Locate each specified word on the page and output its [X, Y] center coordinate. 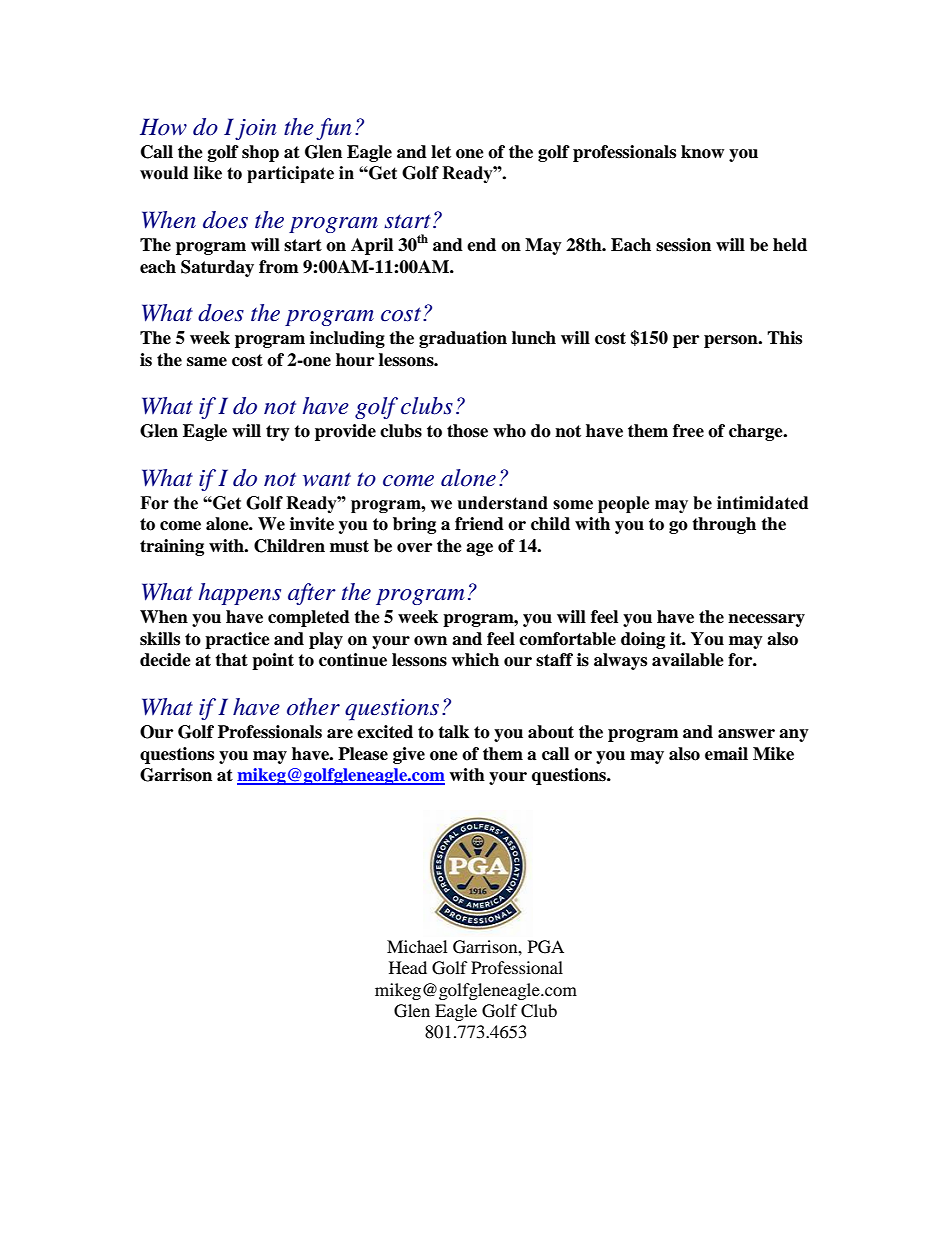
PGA [546, 947]
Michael [417, 946]
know [702, 152]
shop [260, 153]
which [475, 660]
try [278, 433]
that [231, 660]
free [688, 431]
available [688, 660]
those [467, 431]
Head [408, 967]
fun [334, 129]
